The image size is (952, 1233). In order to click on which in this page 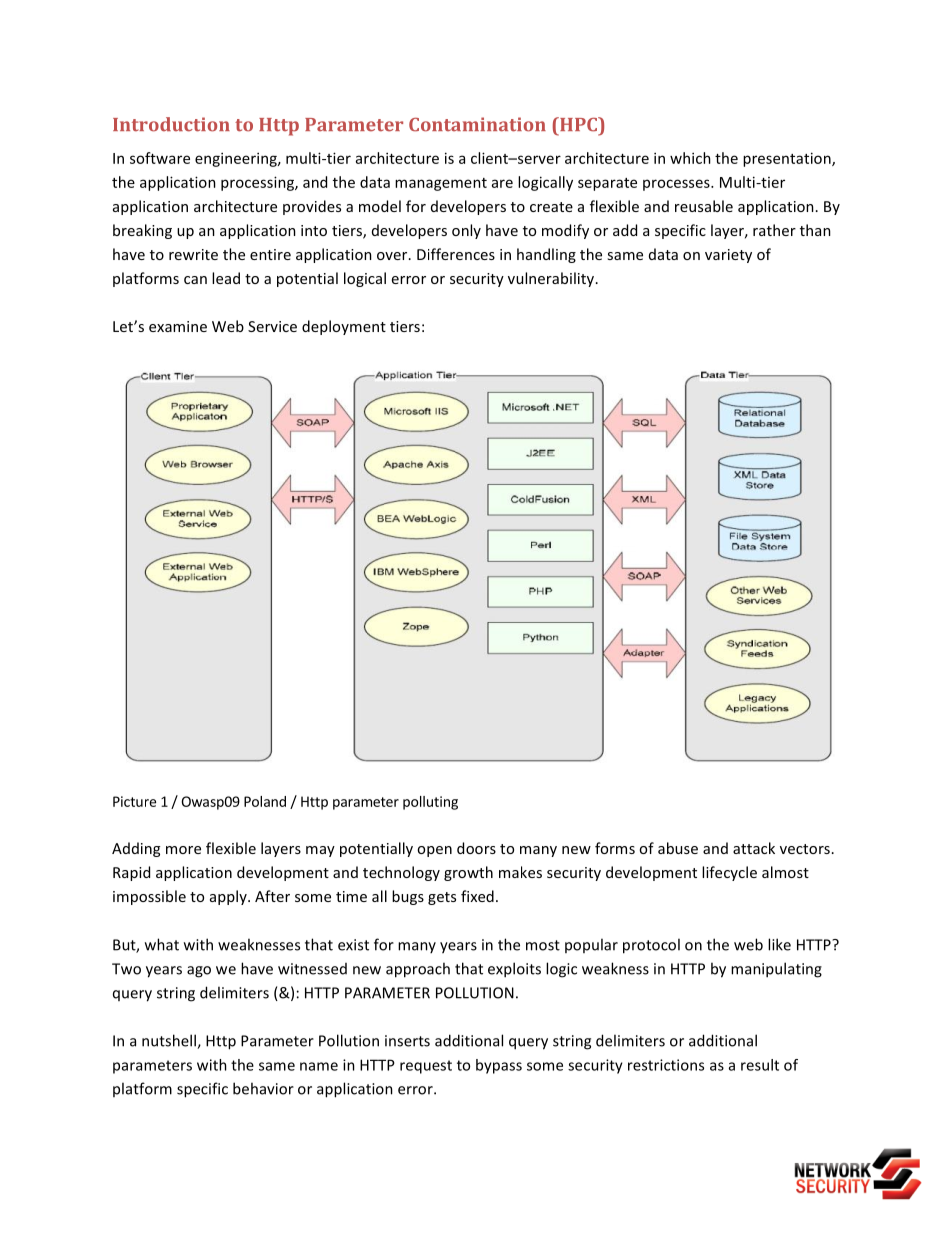, I will do `click(690, 158)`.
